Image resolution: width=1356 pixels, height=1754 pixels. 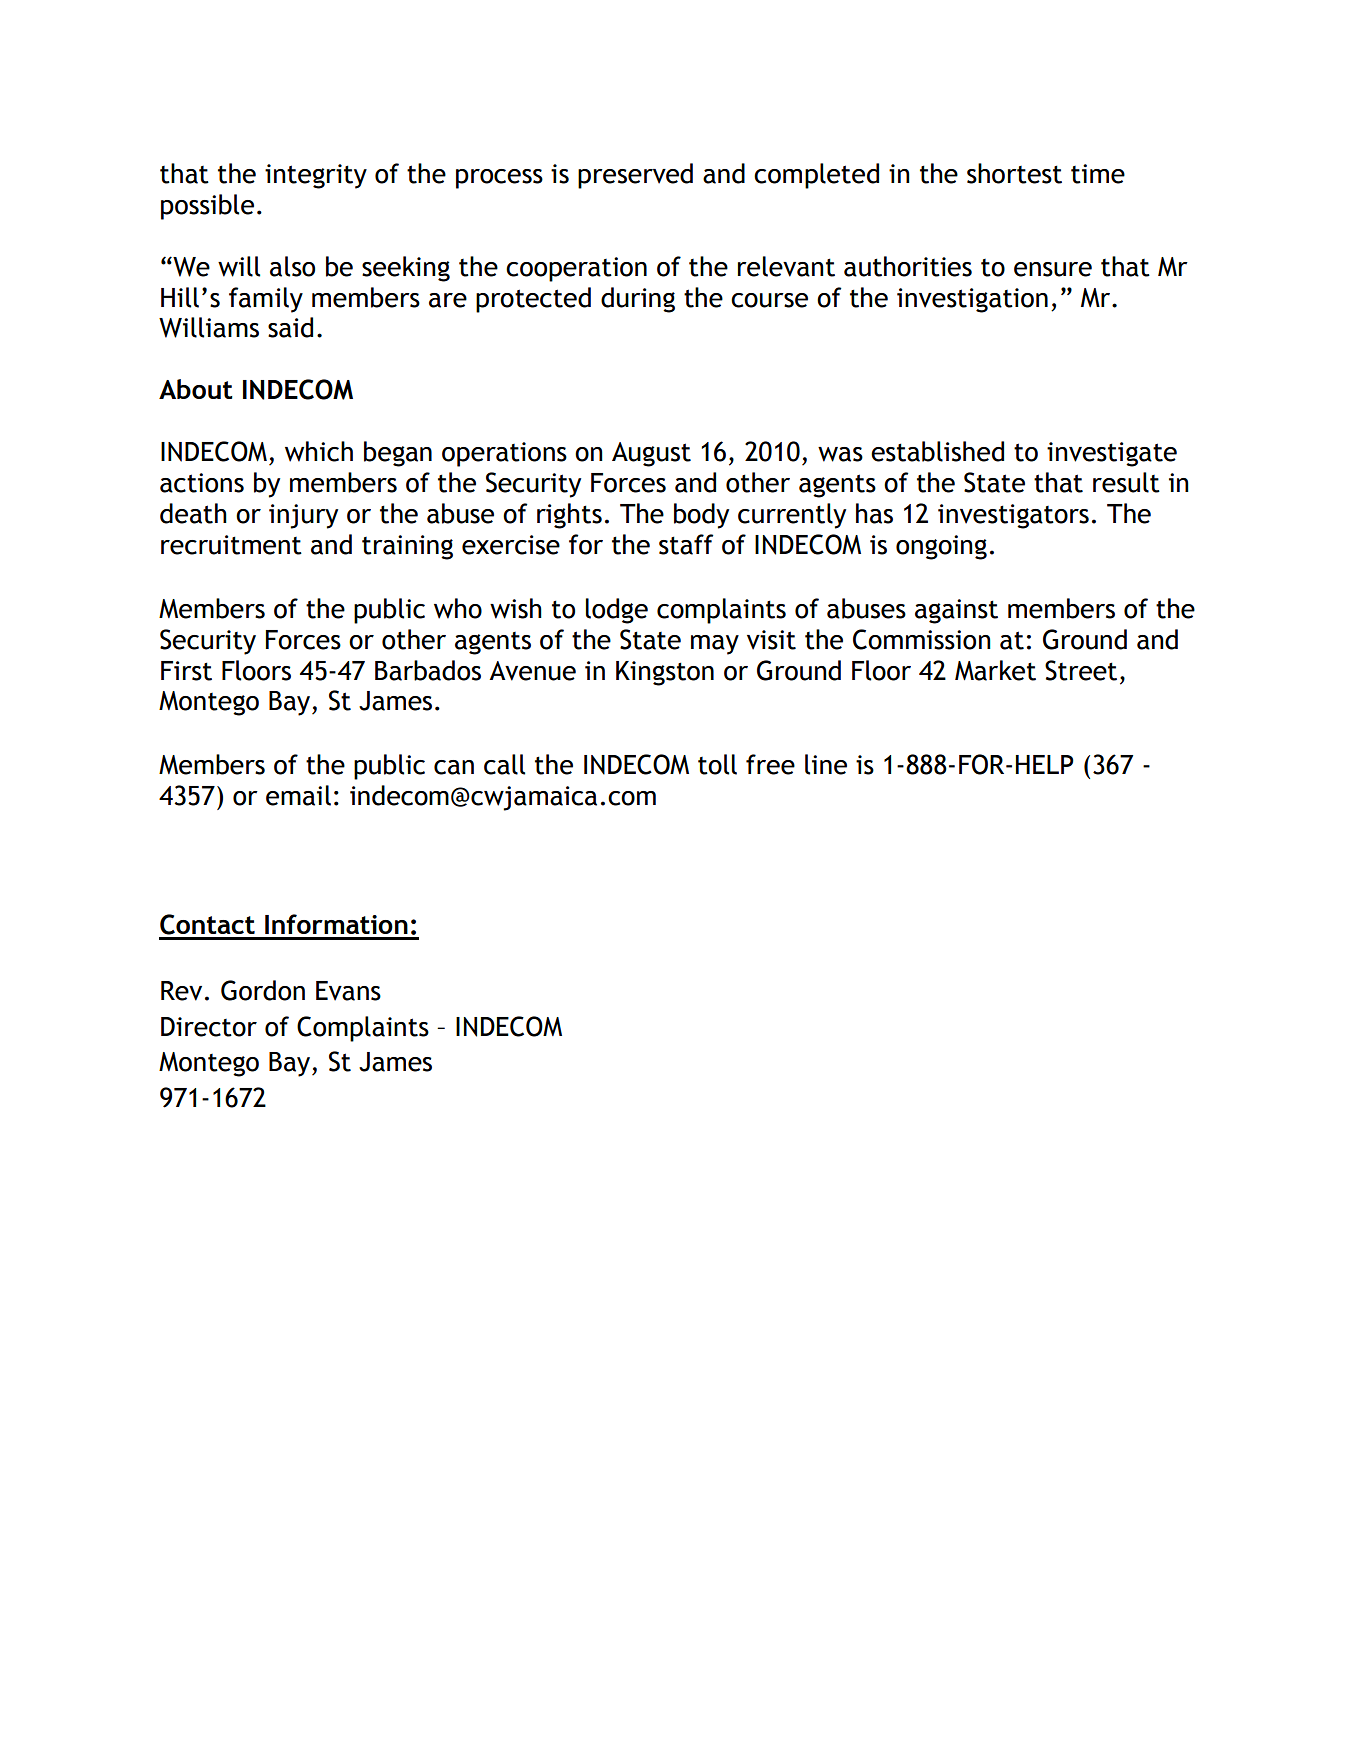 What do you see at coordinates (717, 764) in the screenshot?
I see `toll` at bounding box center [717, 764].
